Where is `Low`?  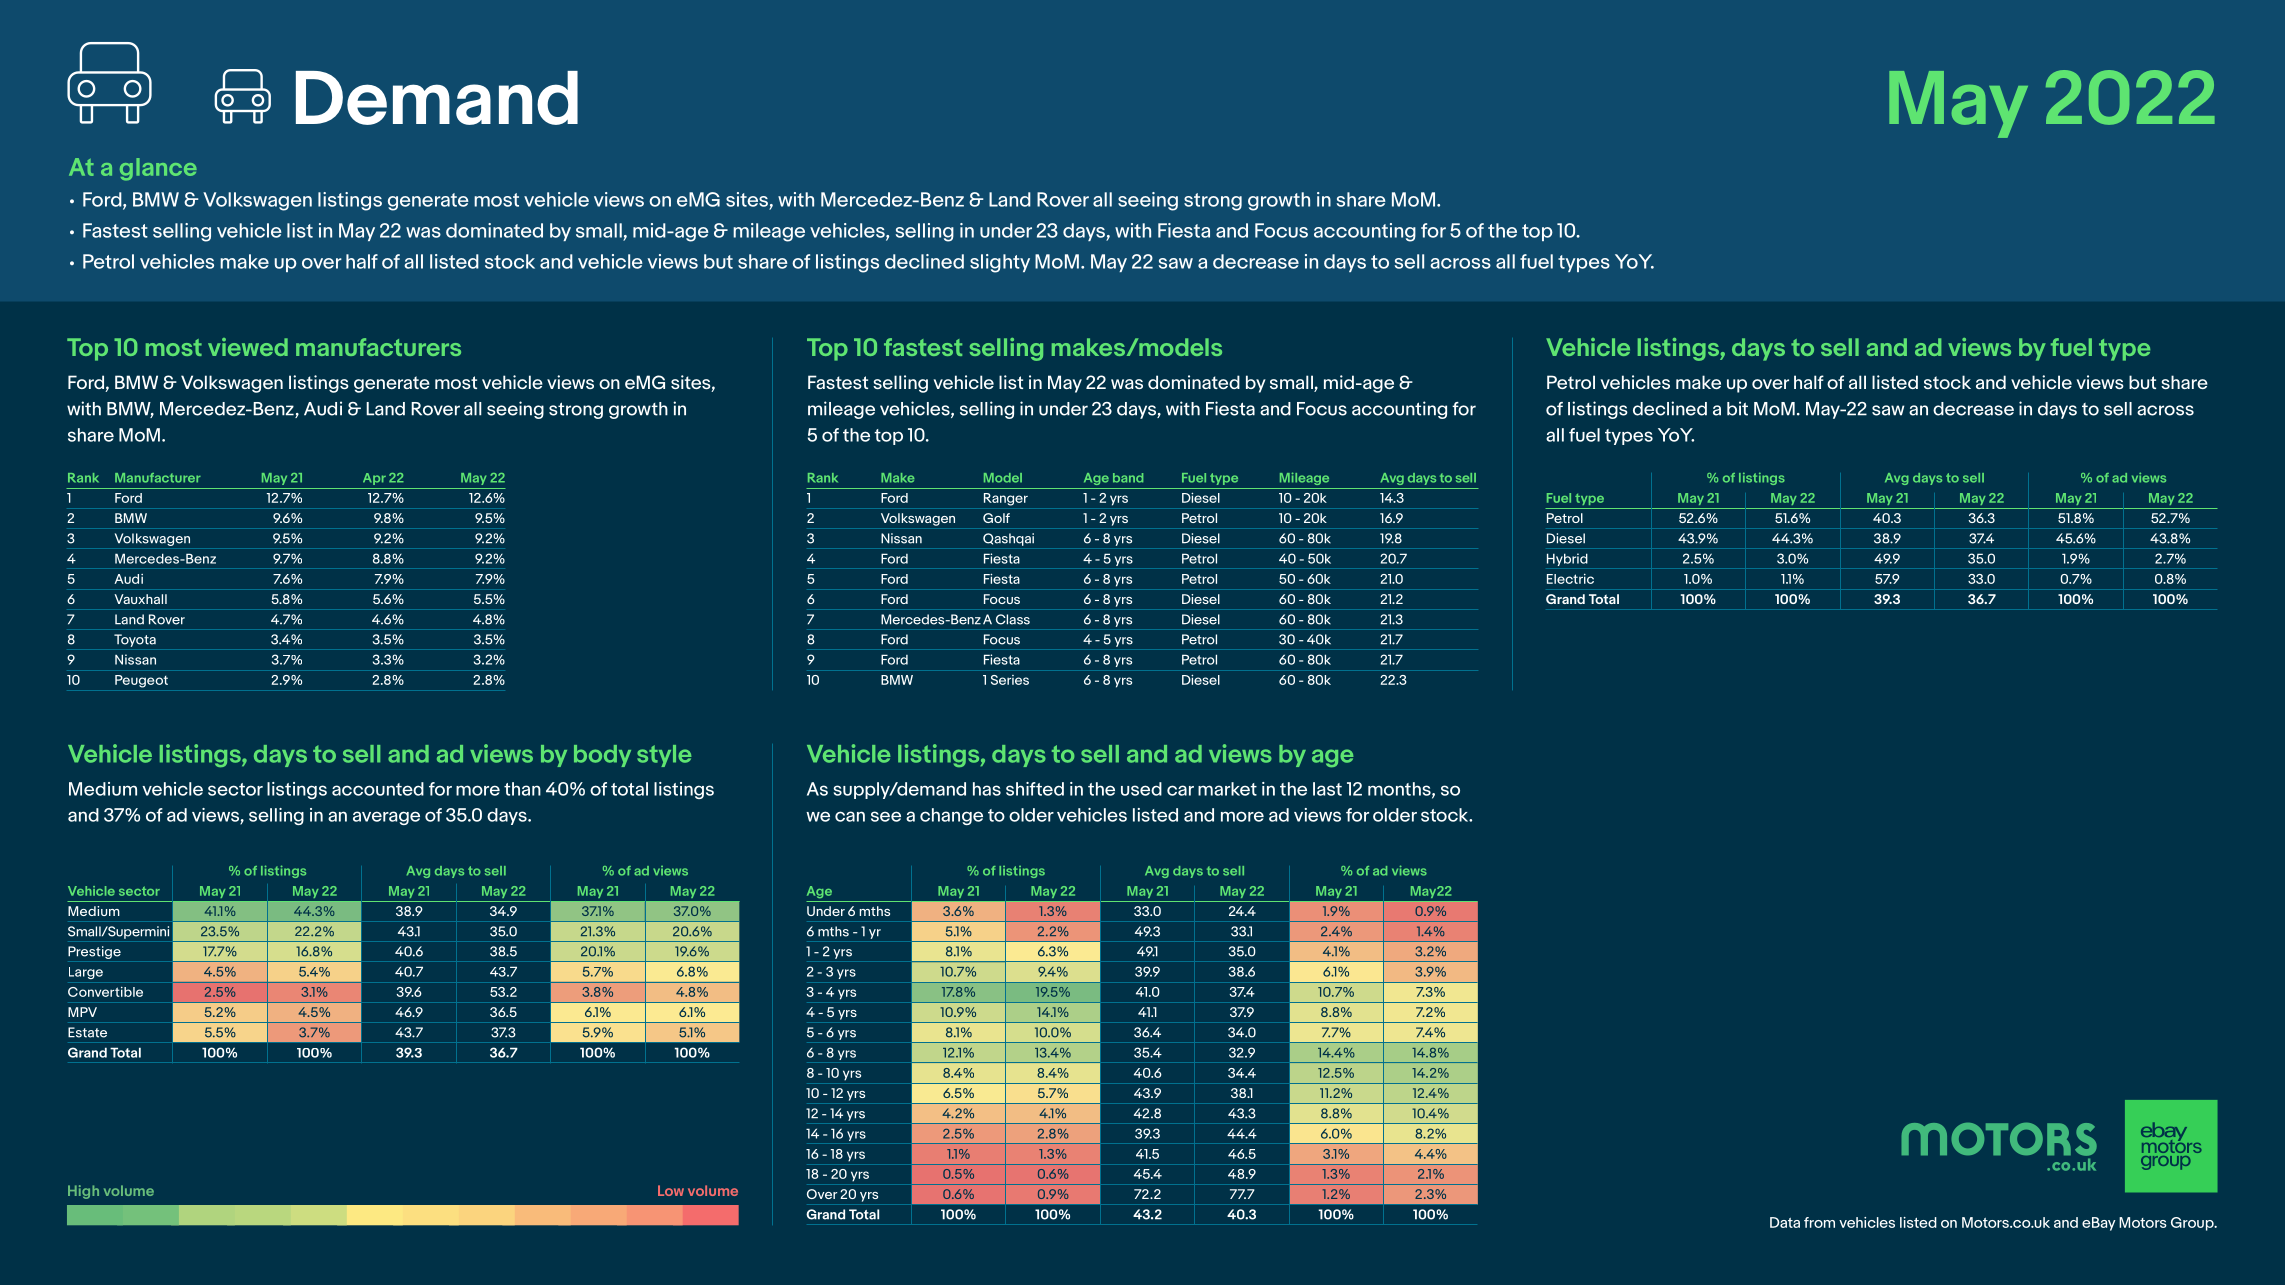 Low is located at coordinates (671, 1190).
